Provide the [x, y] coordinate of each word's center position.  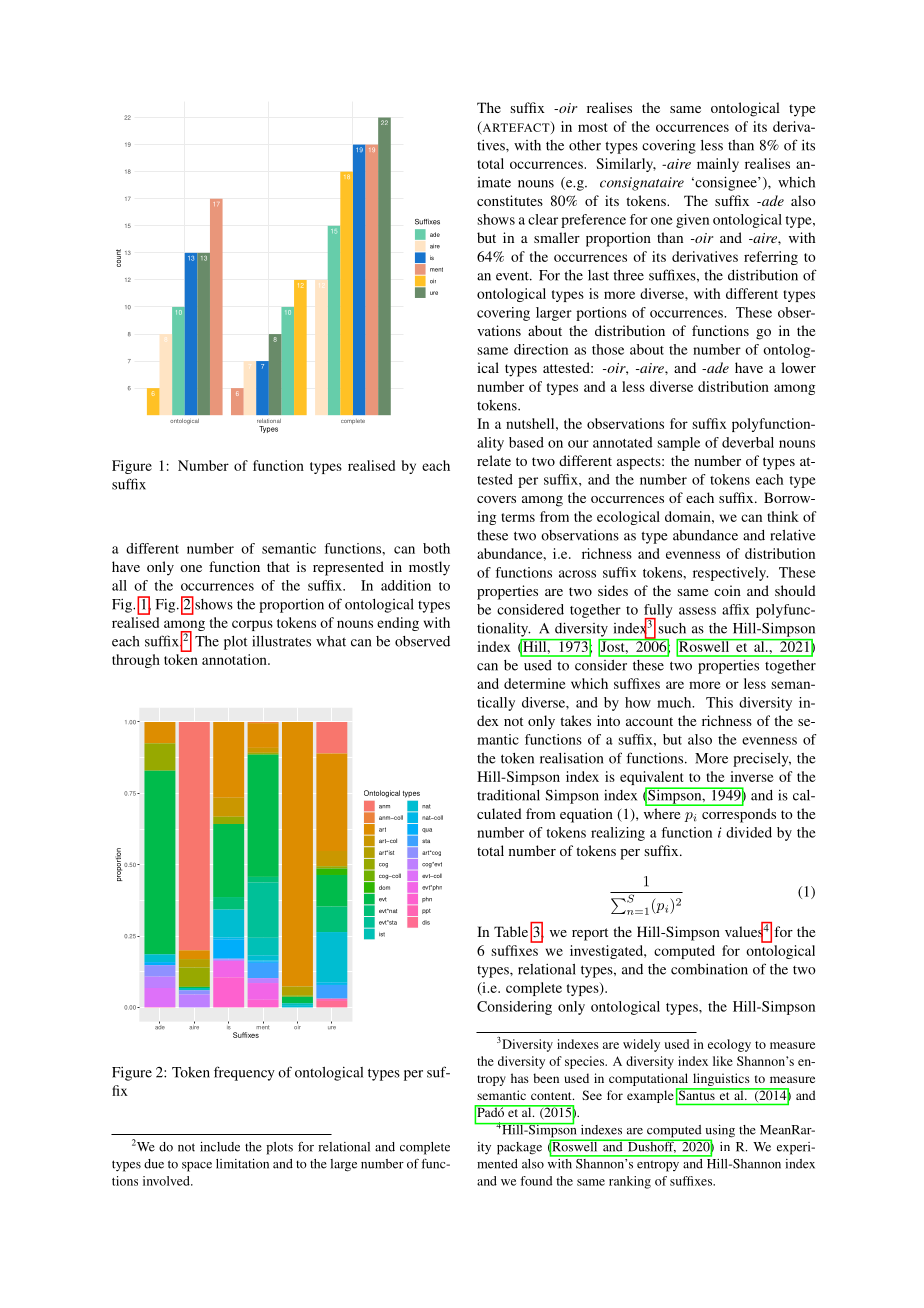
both [436, 548]
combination [709, 969]
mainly [718, 165]
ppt [426, 911]
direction [541, 349]
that [278, 566]
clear [543, 219]
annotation [235, 659]
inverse [752, 776]
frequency [244, 1073]
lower [798, 367]
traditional [508, 795]
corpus [252, 625]
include [220, 1147]
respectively [730, 574]
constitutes [510, 200]
